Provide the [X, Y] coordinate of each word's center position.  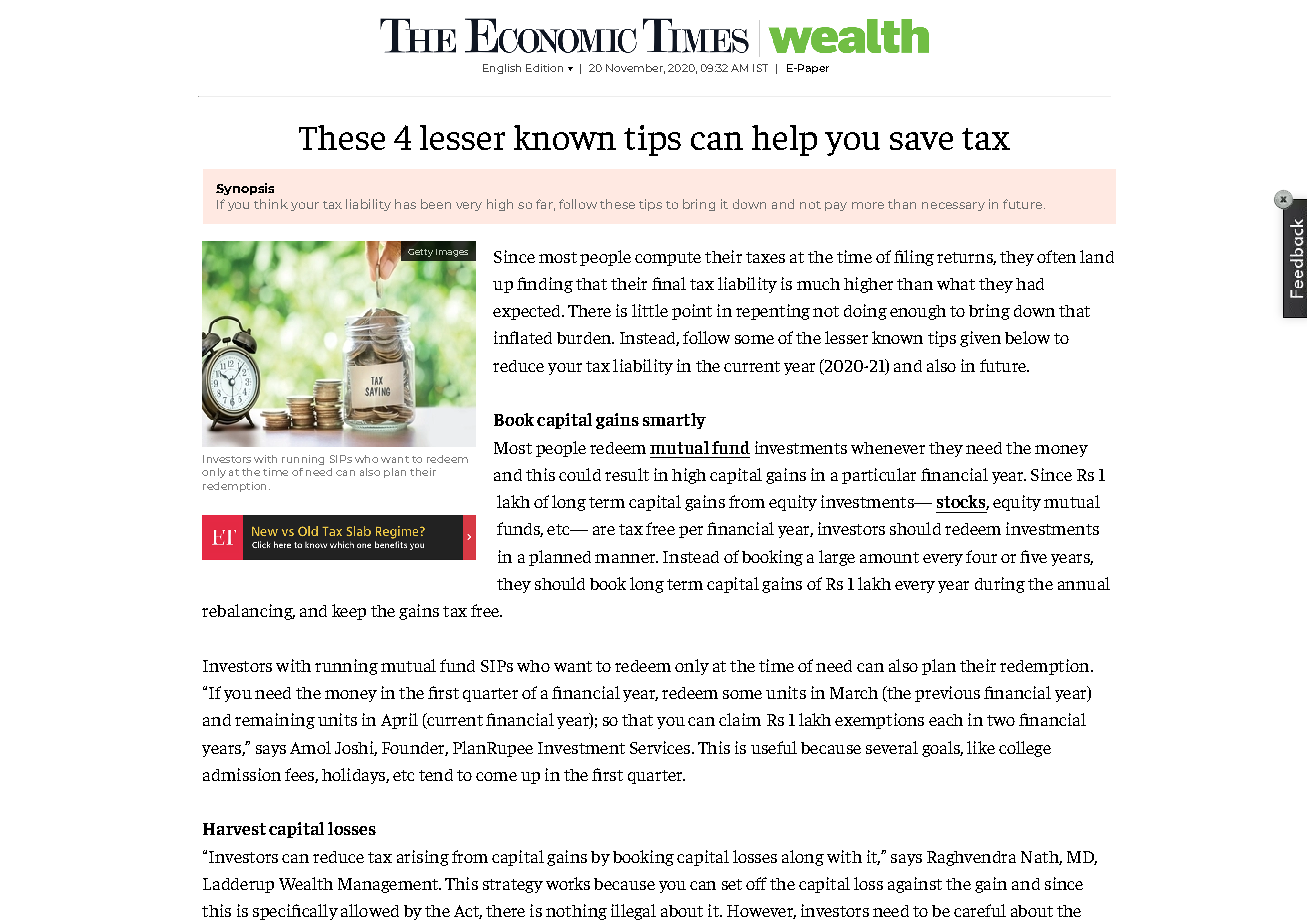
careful [980, 910]
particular [879, 476]
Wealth [306, 883]
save [921, 141]
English [502, 69]
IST [760, 68]
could [580, 474]
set [732, 884]
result [627, 474]
